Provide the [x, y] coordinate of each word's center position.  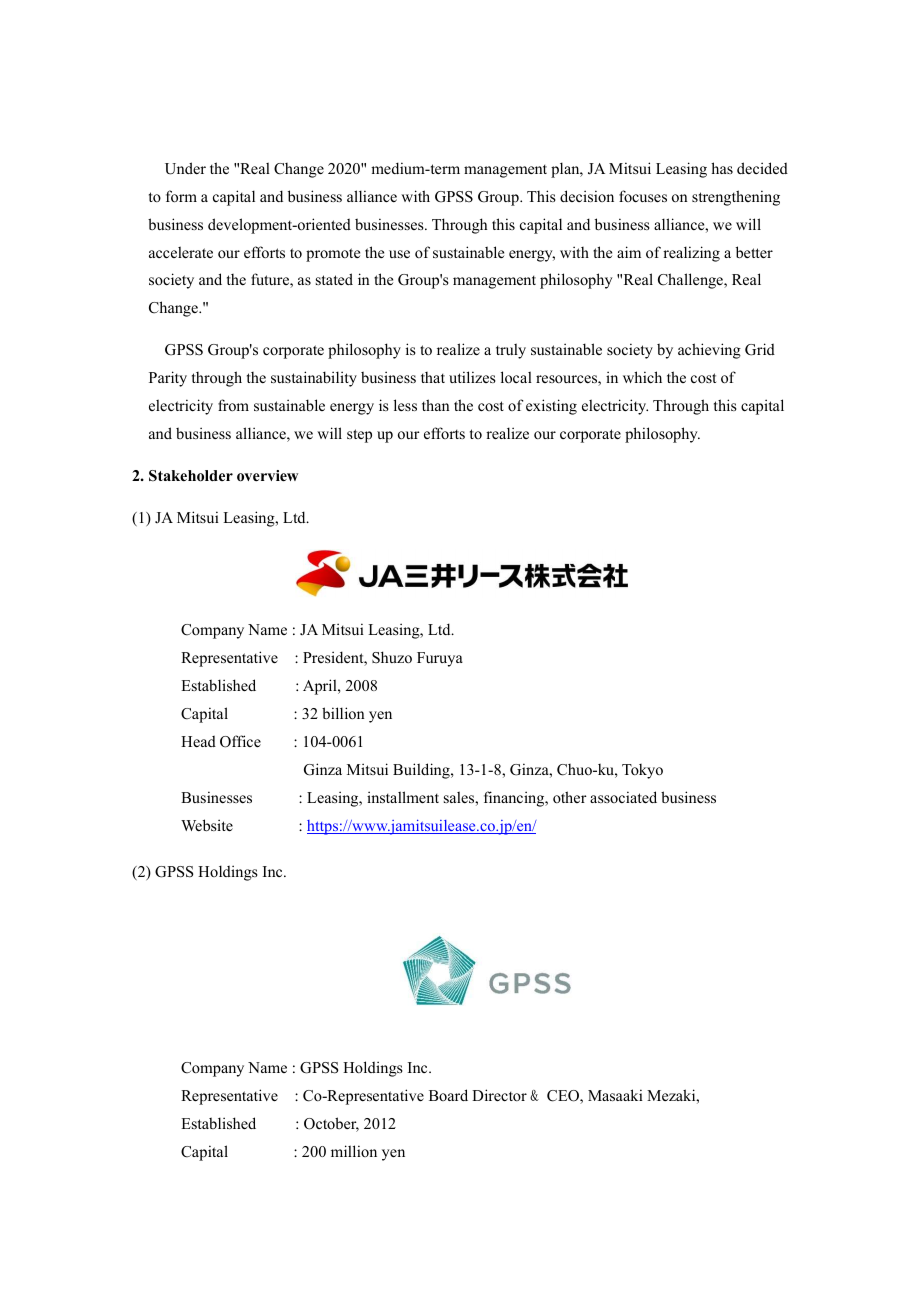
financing [515, 799]
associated [623, 797]
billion [343, 713]
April [321, 687]
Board [448, 1095]
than [436, 405]
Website [207, 825]
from [233, 405]
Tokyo [642, 771]
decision [587, 196]
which [642, 377]
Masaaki [615, 1095]
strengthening [736, 198]
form [181, 196]
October [331, 1124]
